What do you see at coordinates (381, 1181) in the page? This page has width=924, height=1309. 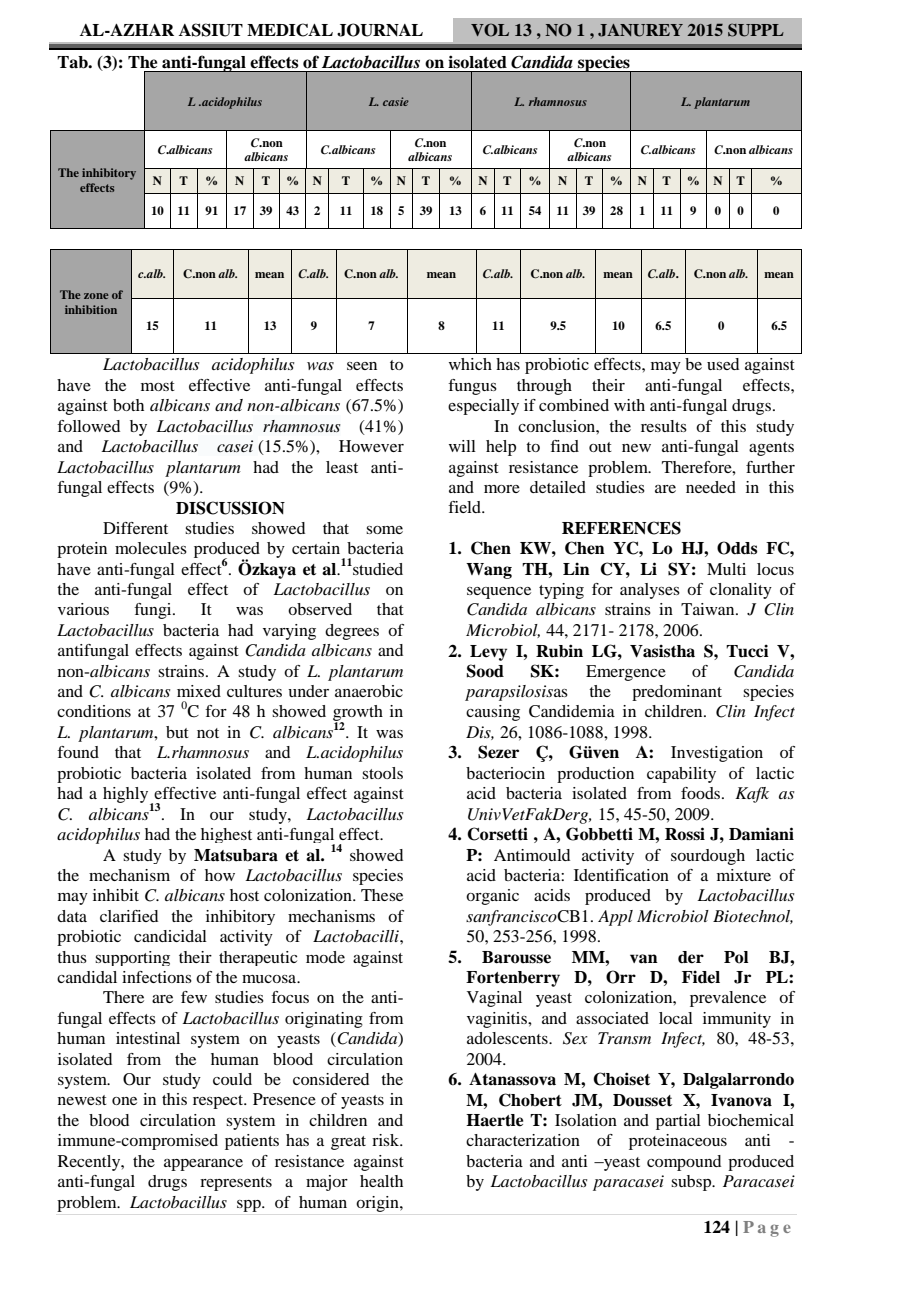 I see `health` at bounding box center [381, 1181].
